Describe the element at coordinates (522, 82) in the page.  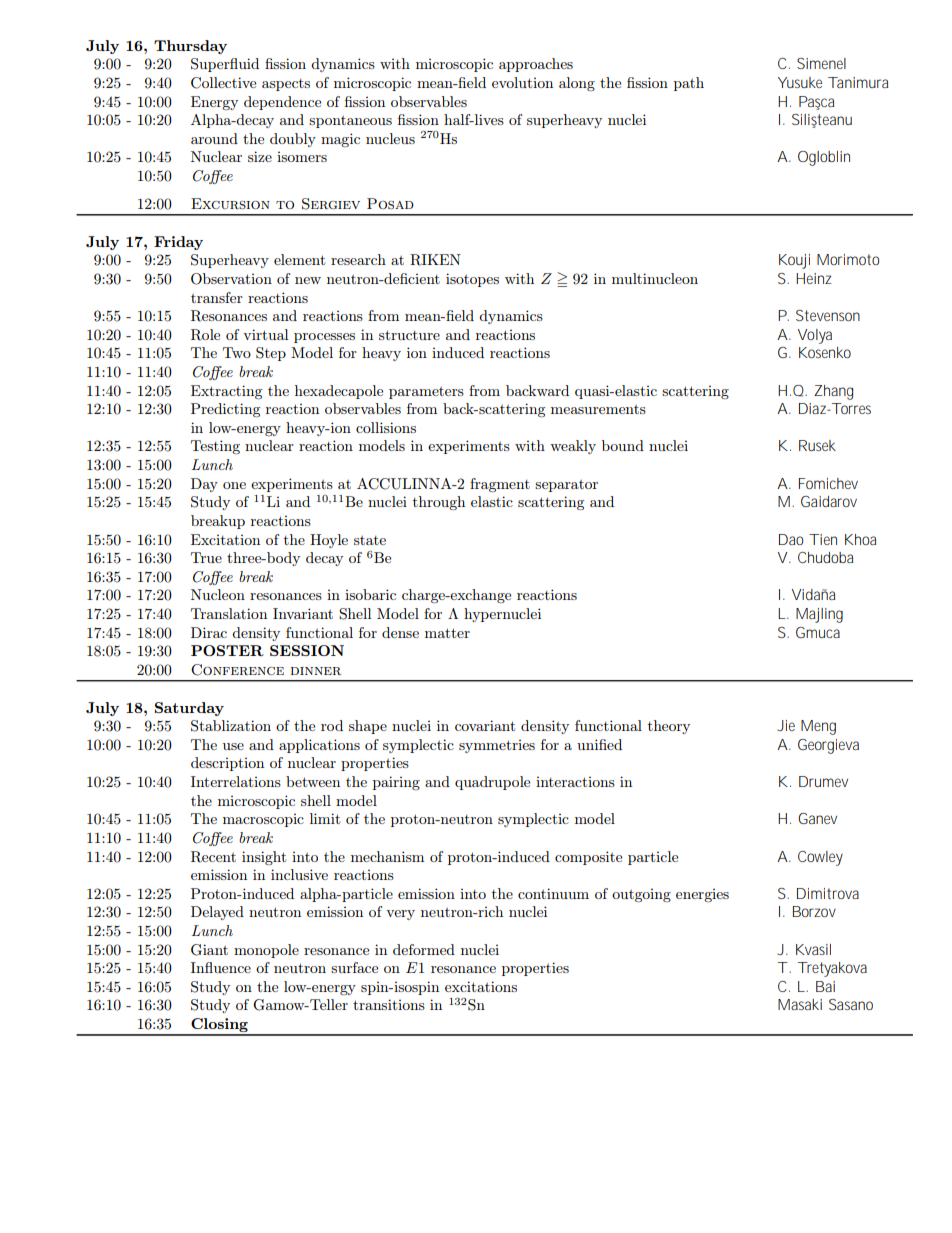
I see `evolution` at that location.
